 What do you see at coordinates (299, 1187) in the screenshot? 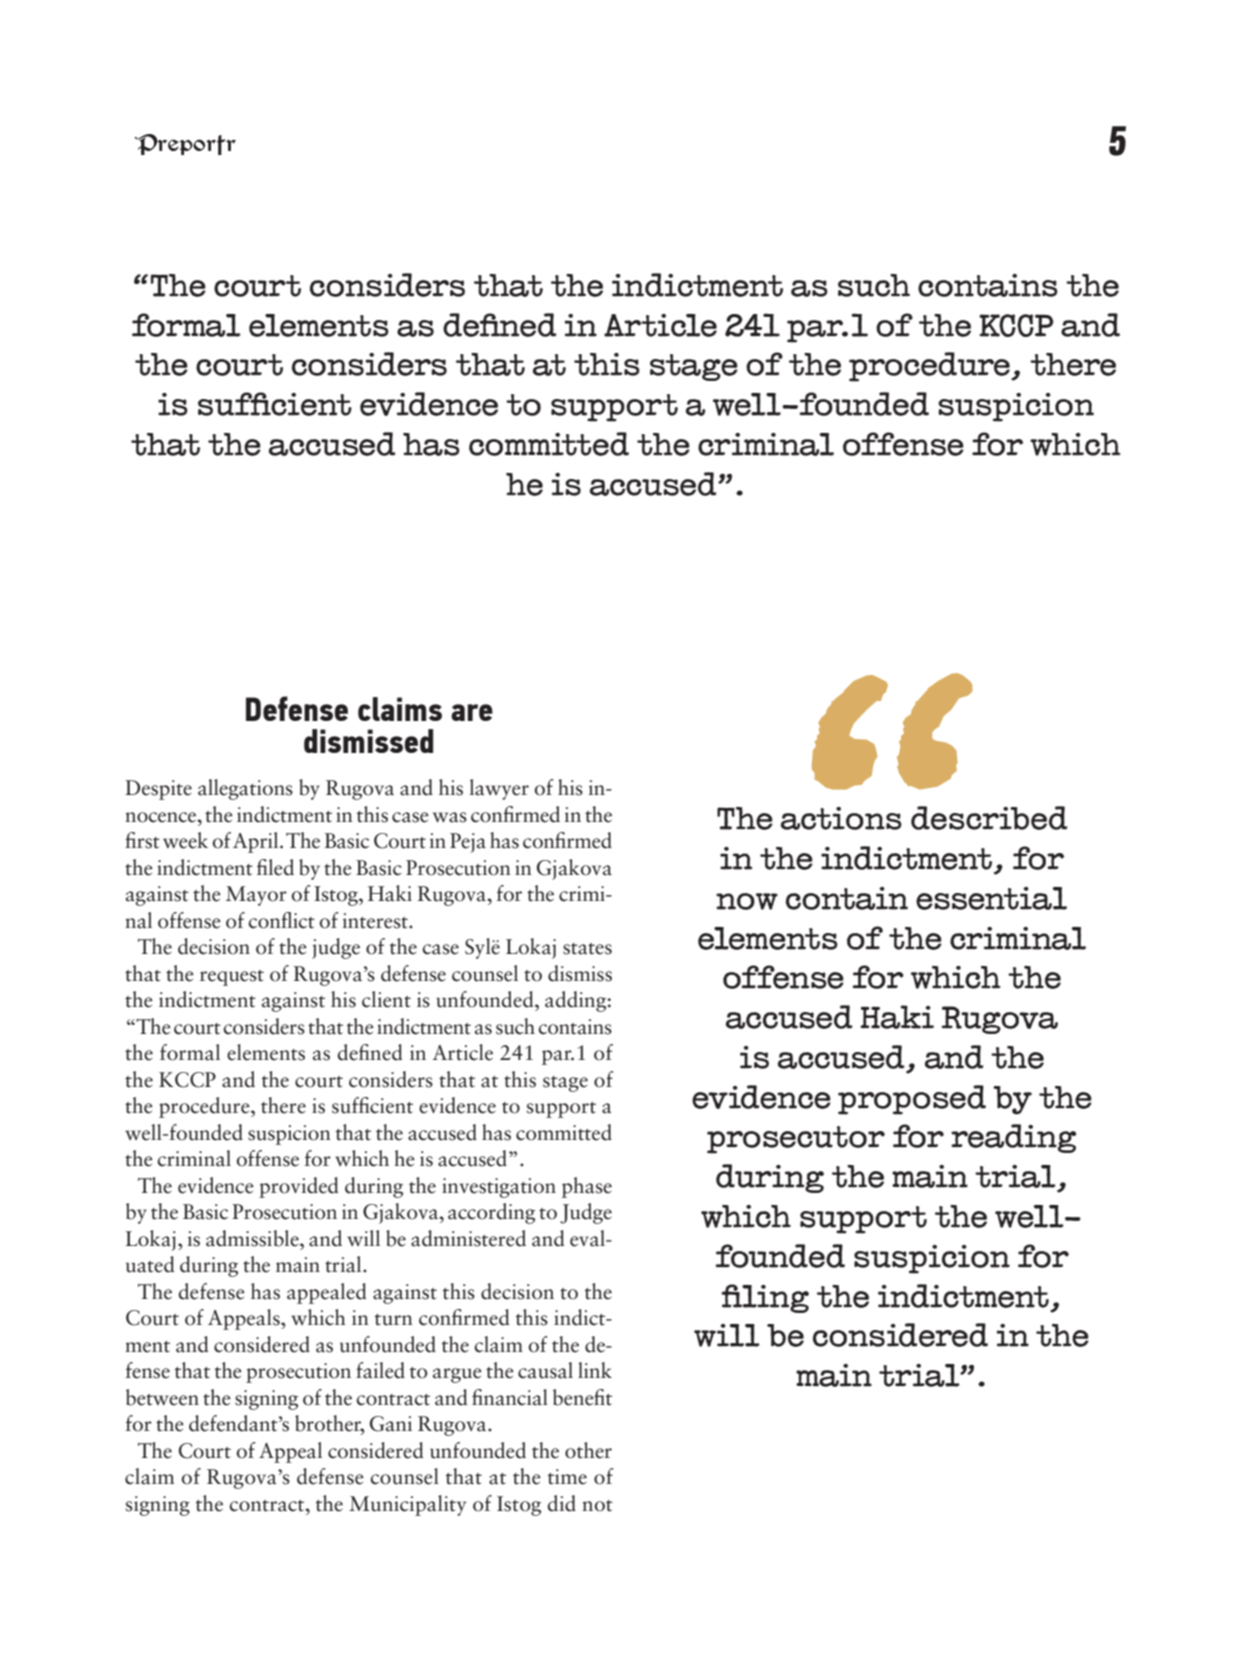
I see `provided` at bounding box center [299, 1187].
